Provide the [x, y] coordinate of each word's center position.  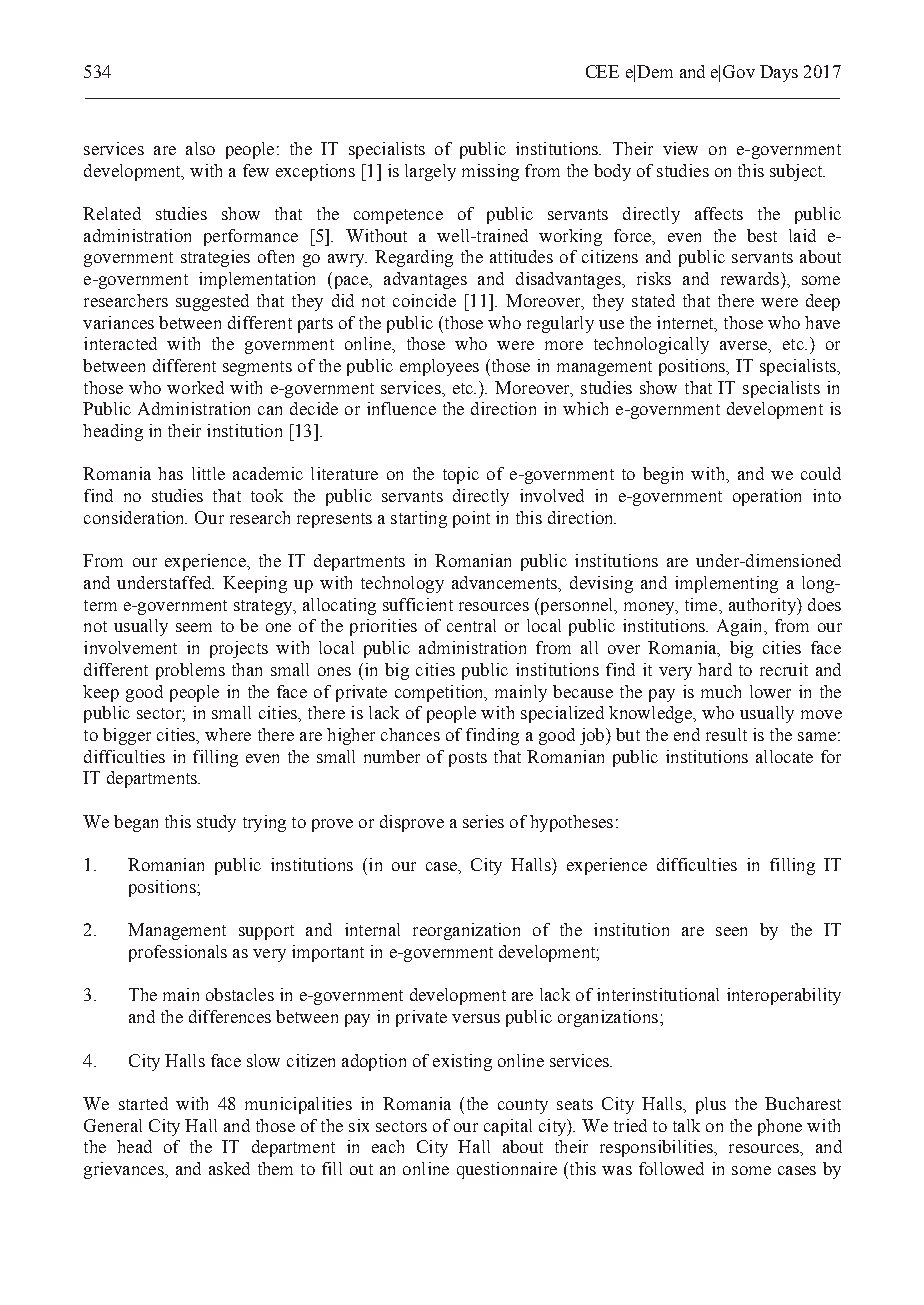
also [200, 148]
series [483, 821]
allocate [784, 756]
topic [461, 475]
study [216, 823]
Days [779, 73]
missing [490, 172]
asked [229, 1168]
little [208, 473]
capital [508, 1127]
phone [780, 1127]
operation [767, 497]
